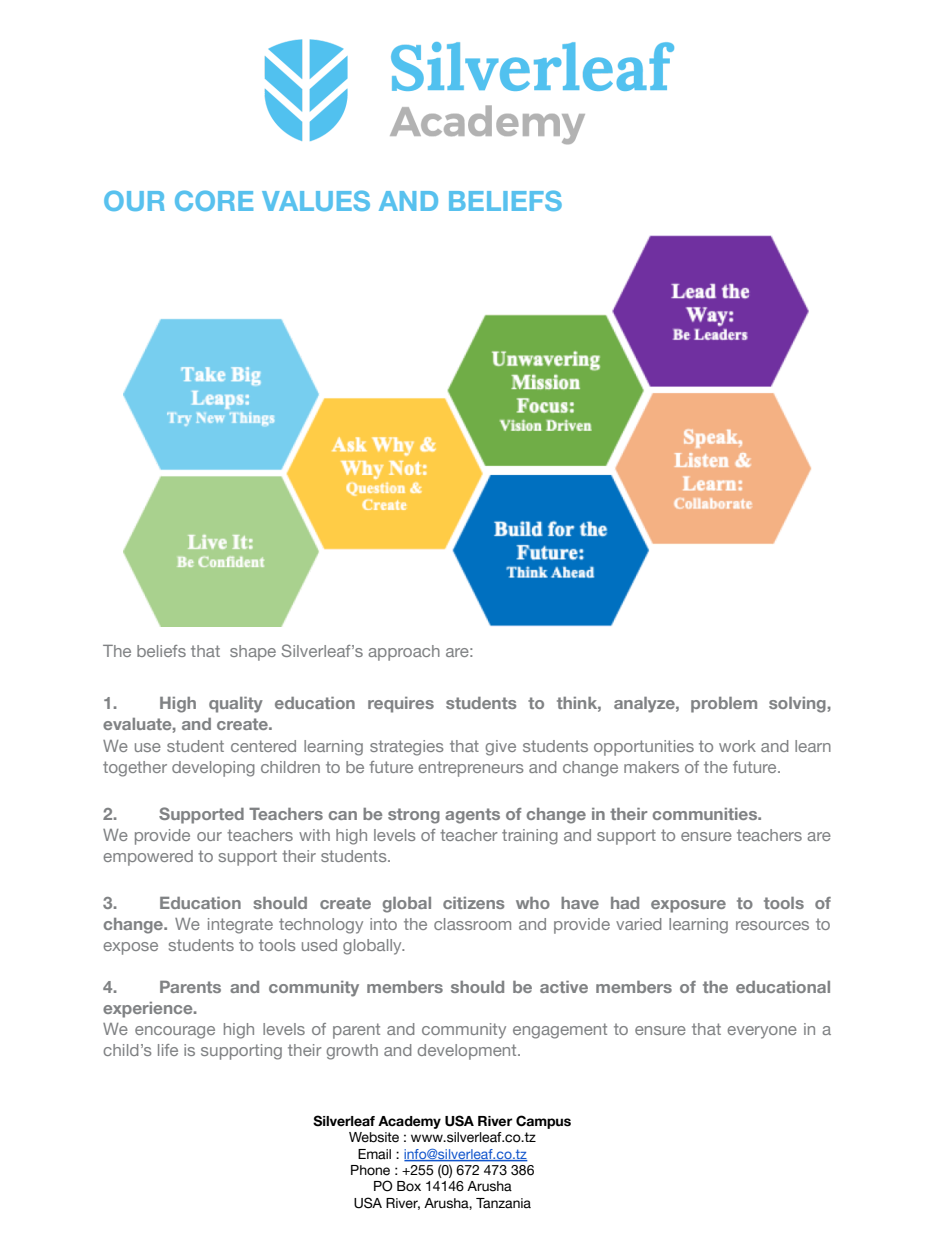 This screenshot has width=952, height=1233. I want to click on VALUES, so click(316, 200).
